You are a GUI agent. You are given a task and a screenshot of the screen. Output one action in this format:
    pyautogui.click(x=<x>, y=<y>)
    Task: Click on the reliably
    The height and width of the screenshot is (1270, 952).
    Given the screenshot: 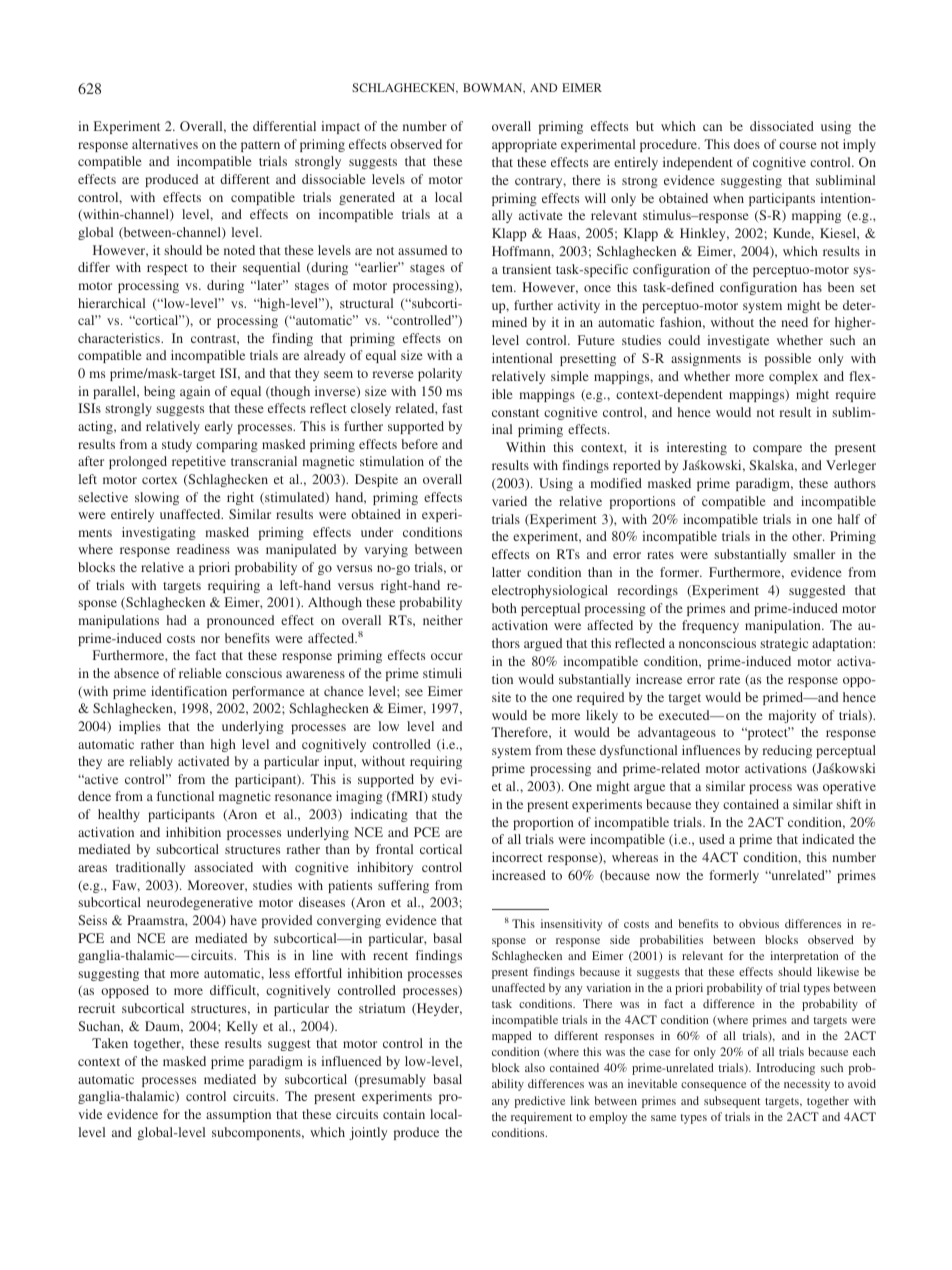 What is the action you would take?
    pyautogui.click(x=151, y=762)
